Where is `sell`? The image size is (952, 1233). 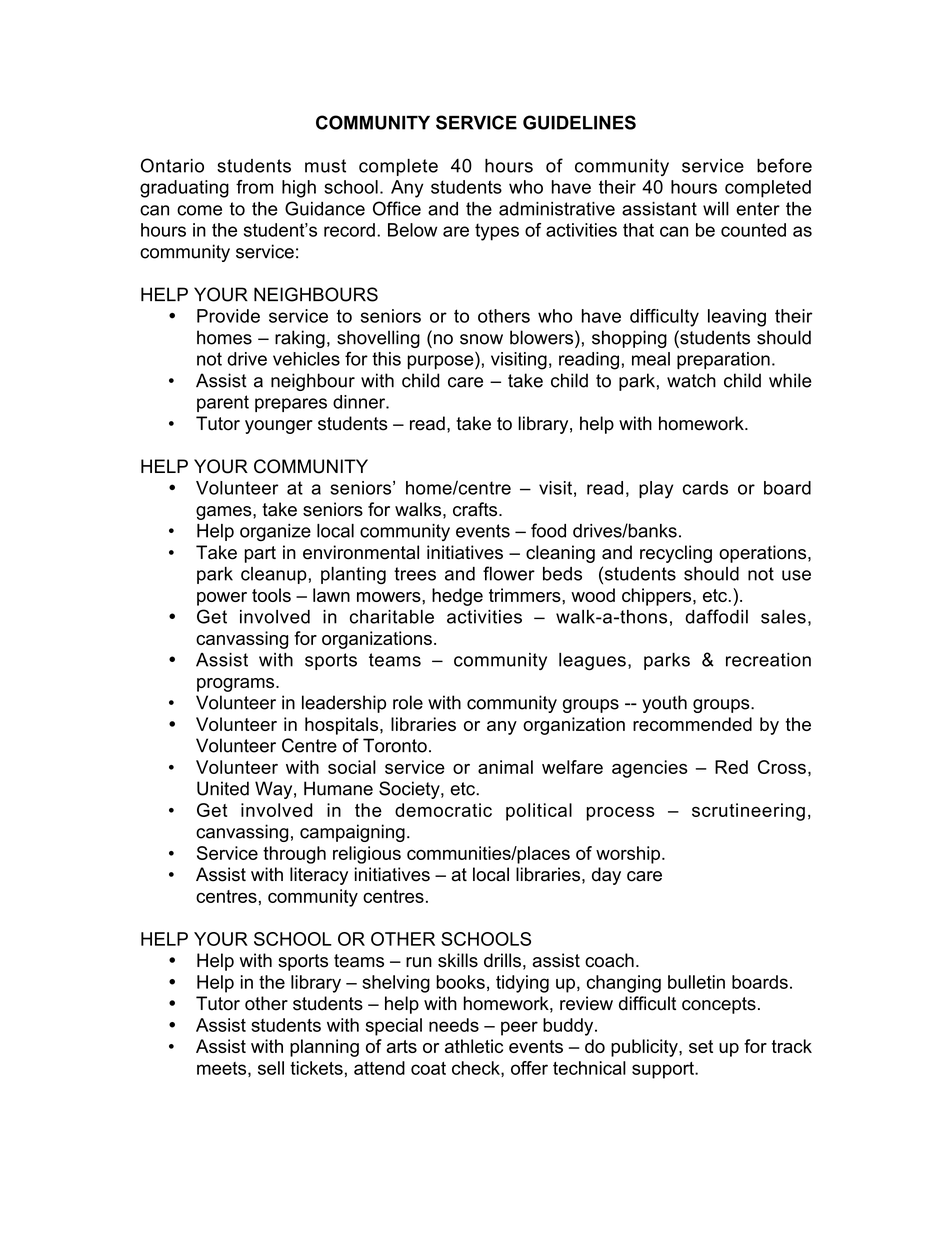
sell is located at coordinates (271, 1068).
